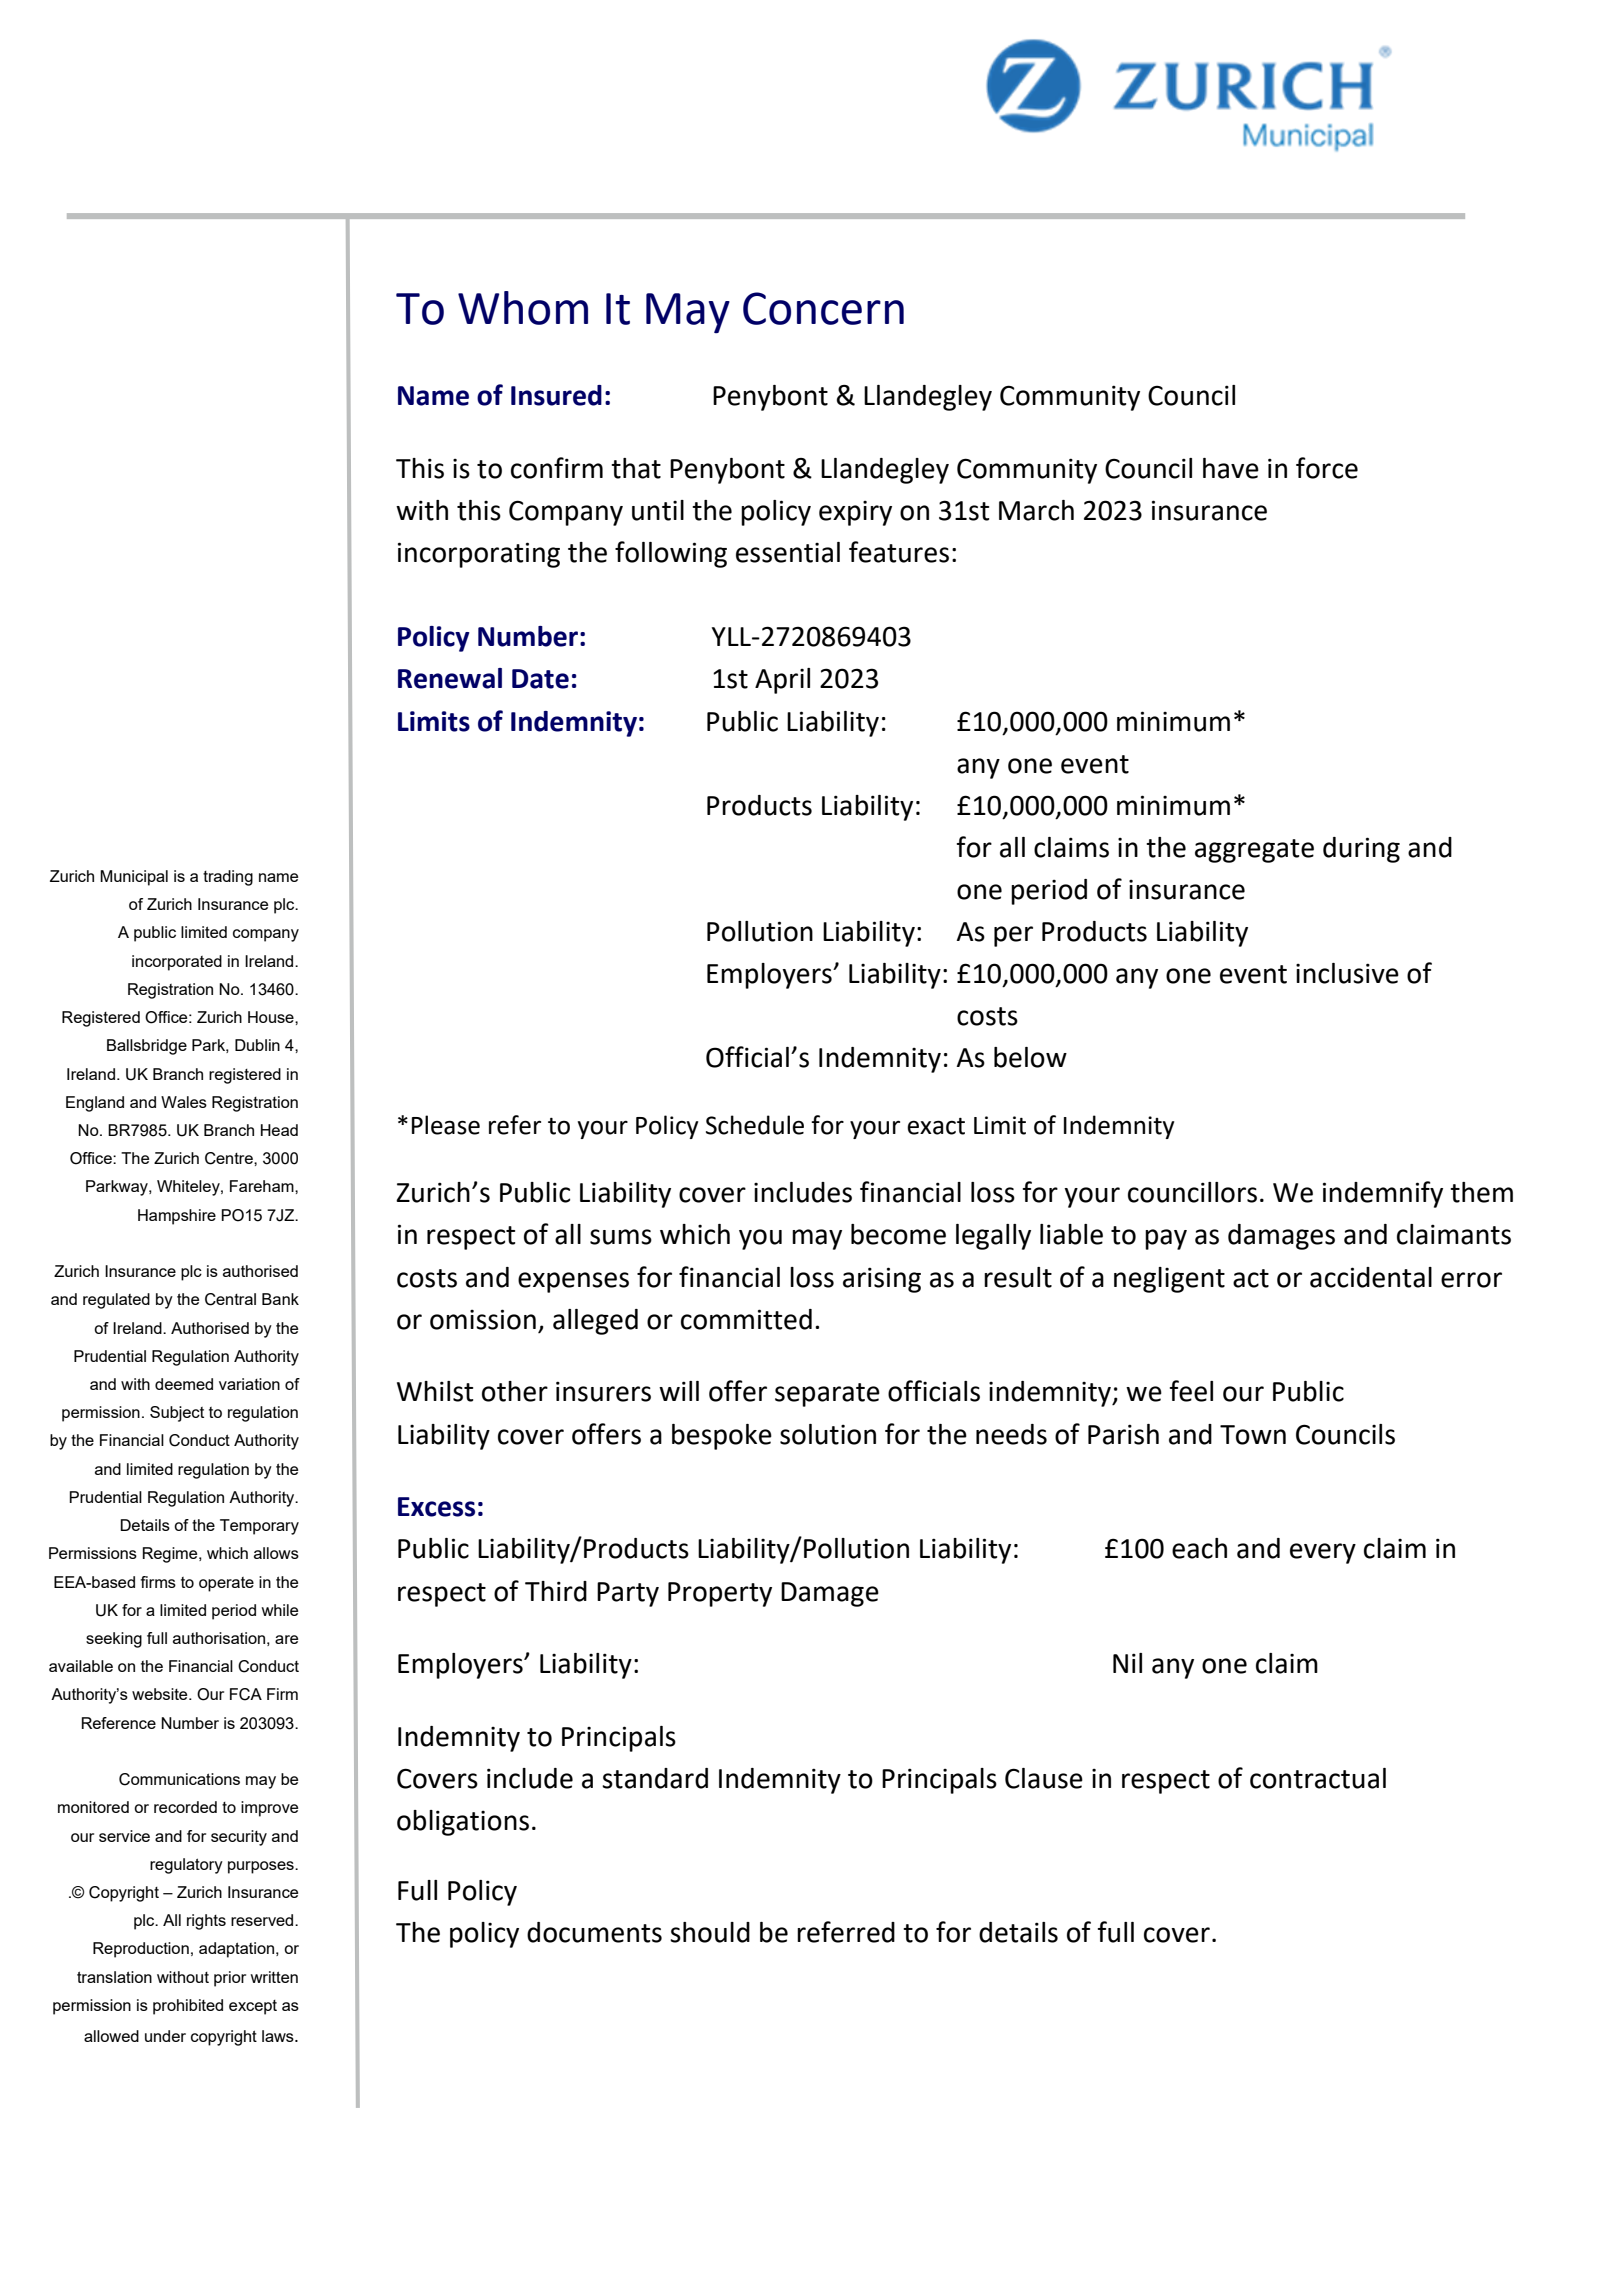 This document has height=2296, width=1623. What do you see at coordinates (1361, 850) in the document?
I see `during` at bounding box center [1361, 850].
